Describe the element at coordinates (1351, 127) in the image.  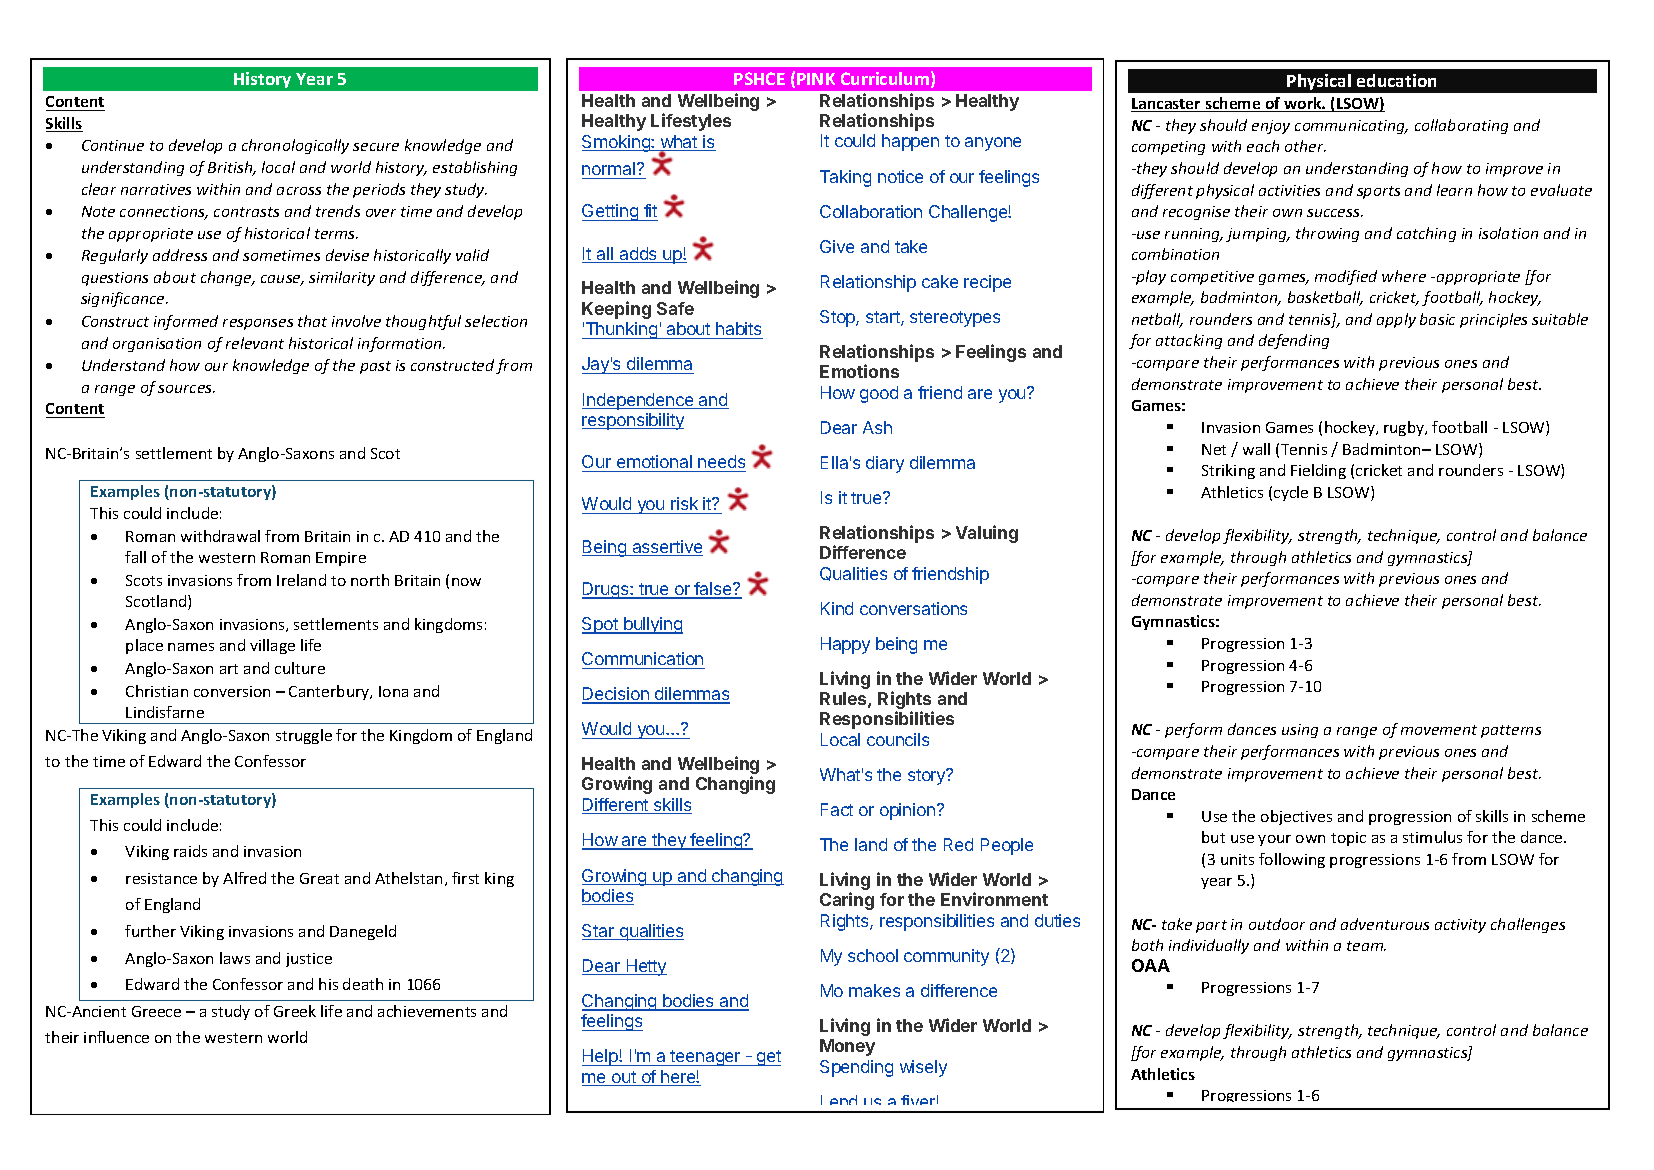
I see `communicating` at that location.
